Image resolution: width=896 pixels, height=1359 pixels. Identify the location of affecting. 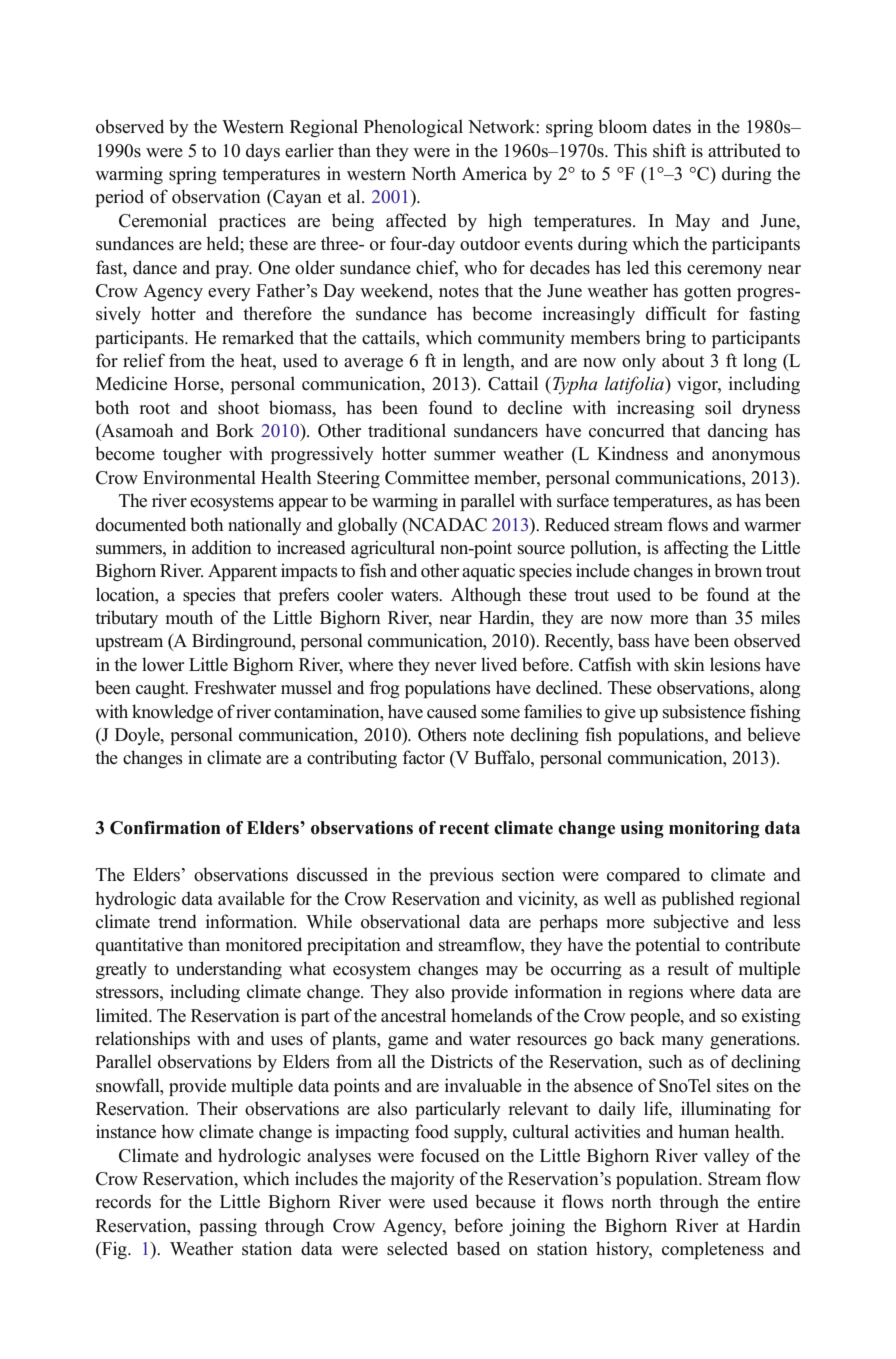
(696, 549).
